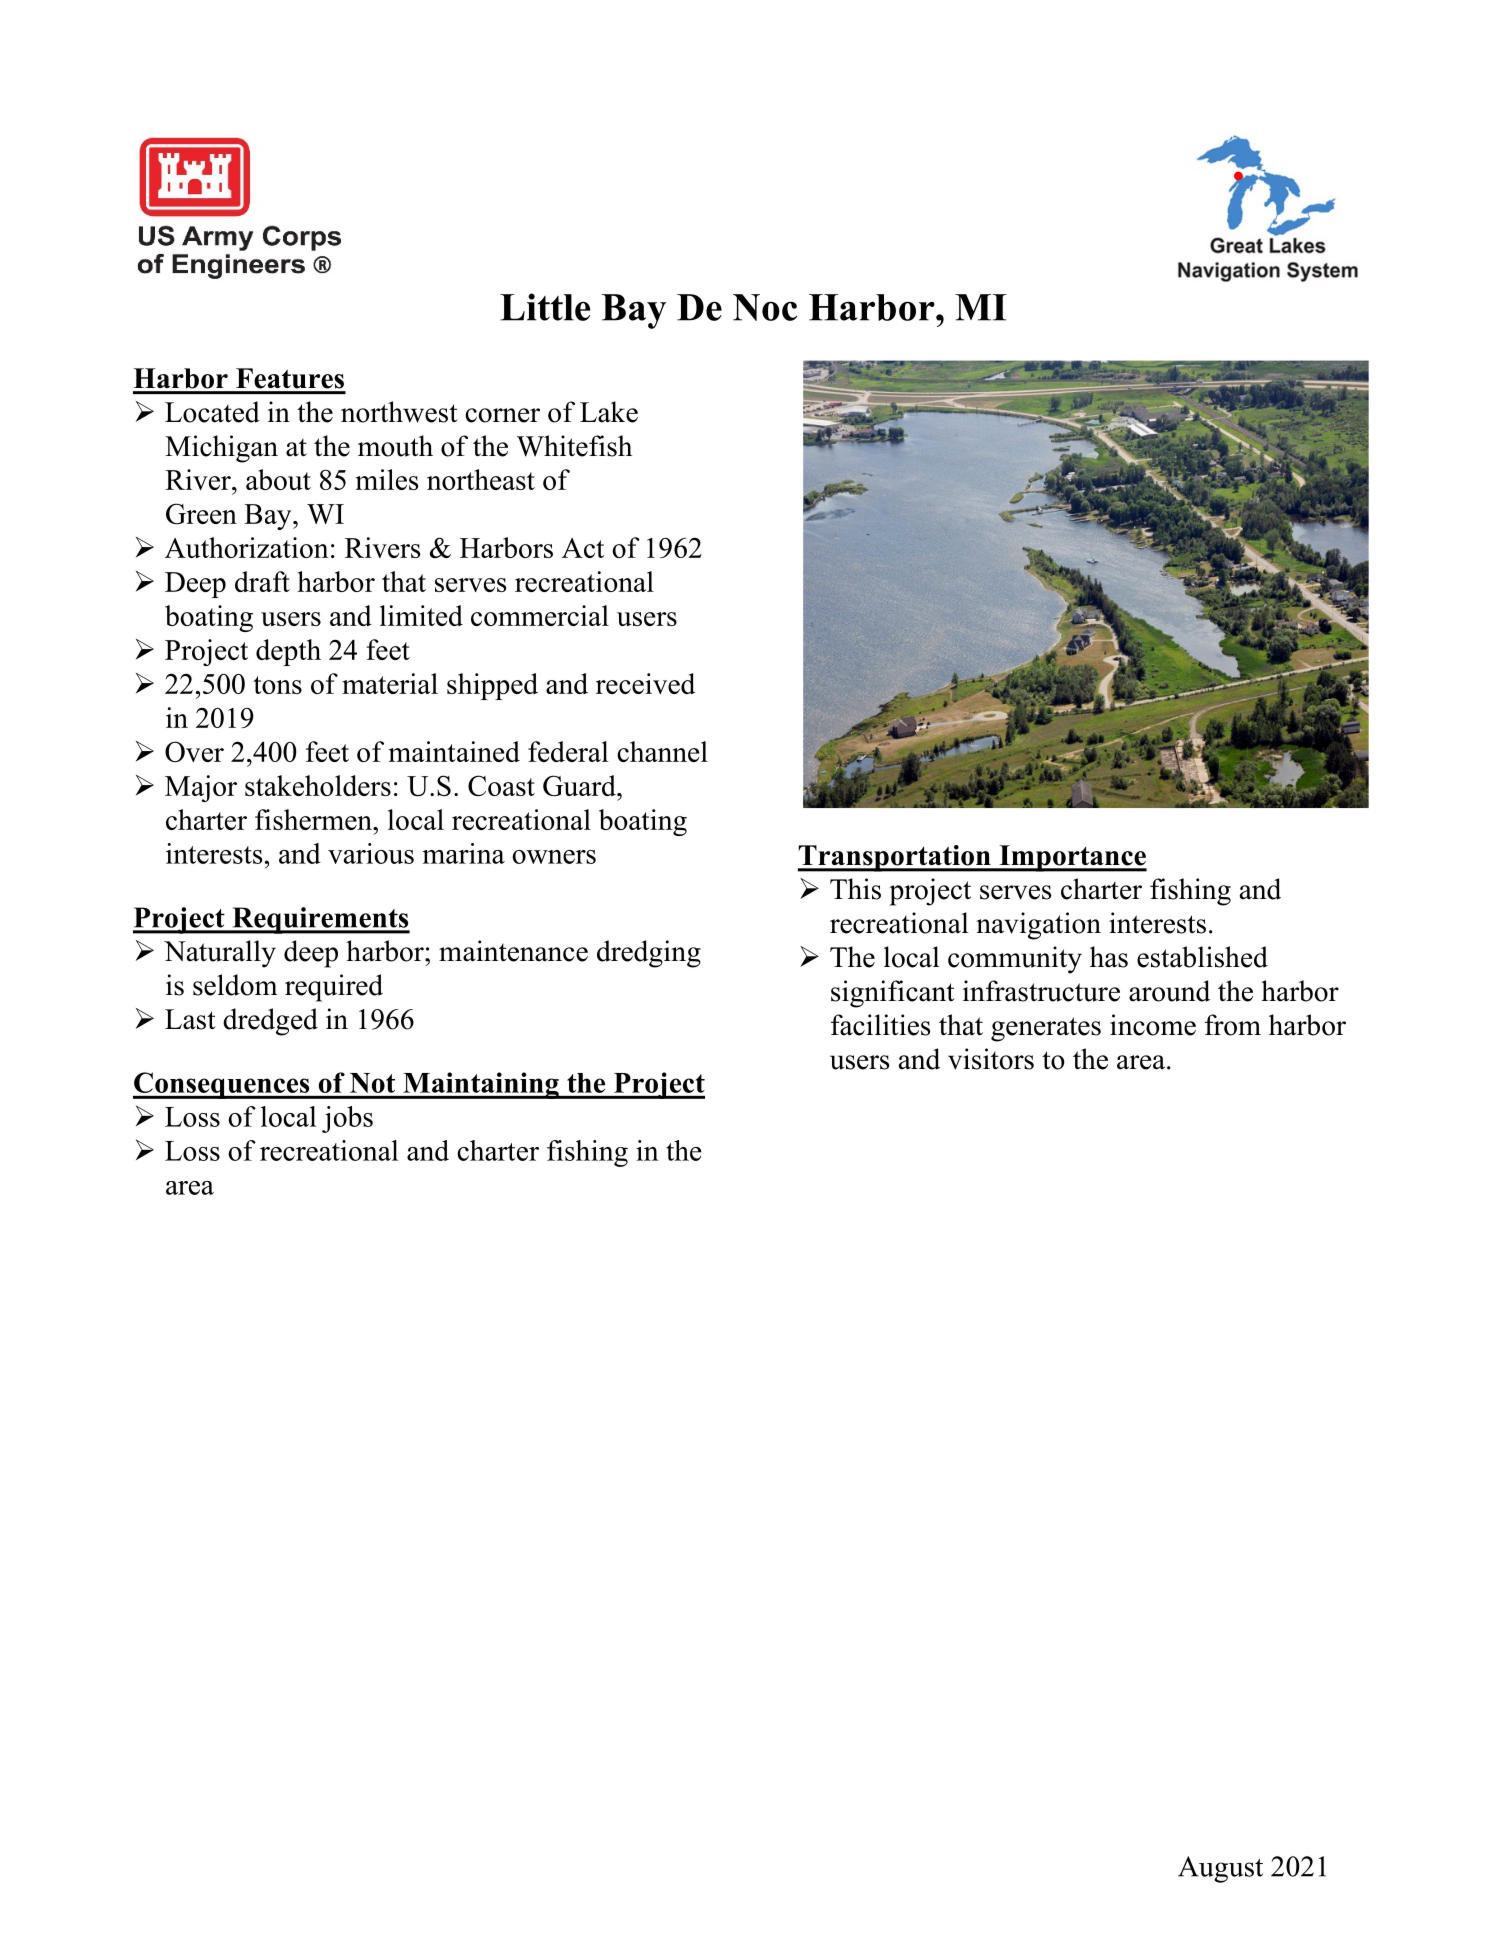  Describe the element at coordinates (1220, 1869) in the screenshot. I see `August` at that location.
